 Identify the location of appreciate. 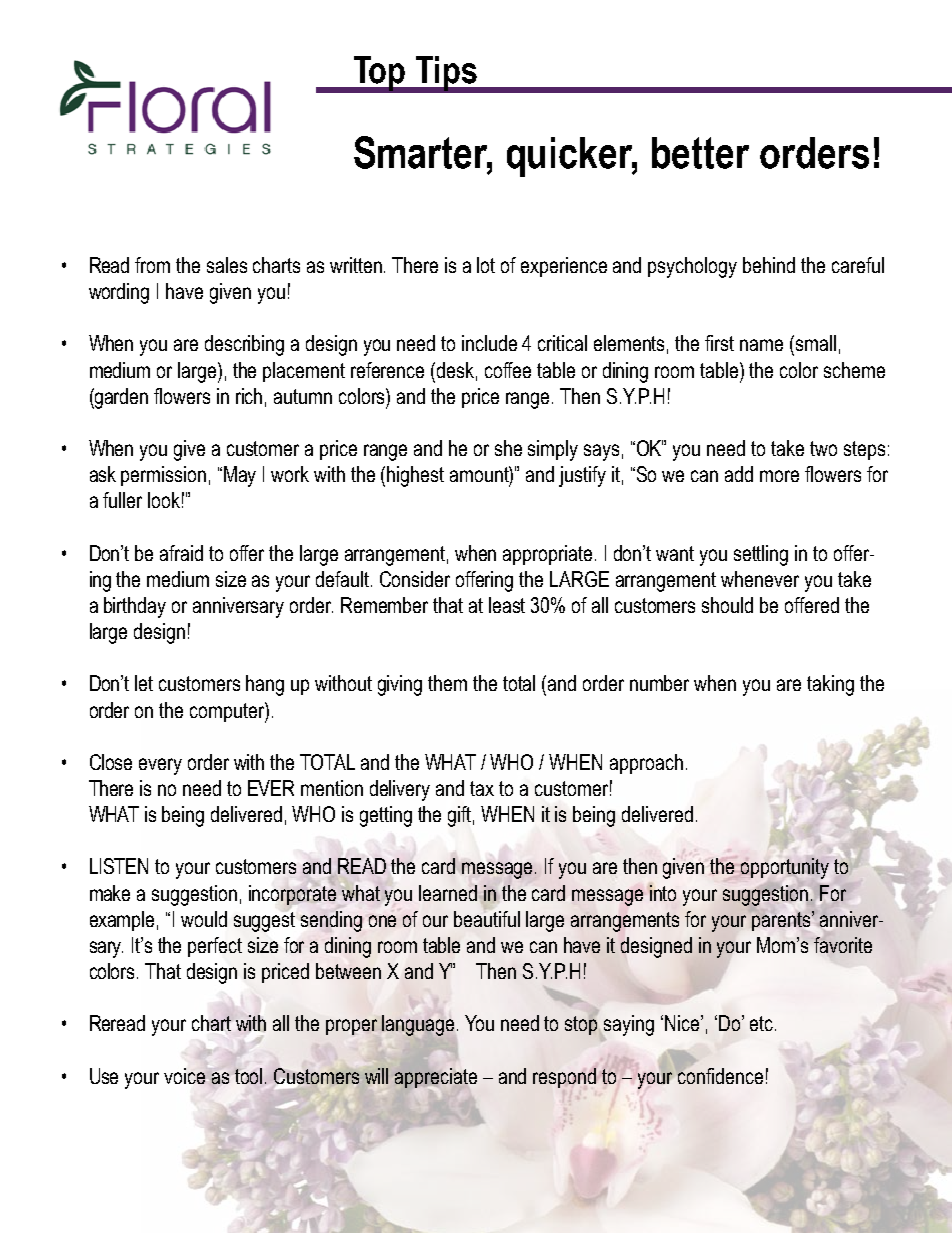
(436, 1078).
